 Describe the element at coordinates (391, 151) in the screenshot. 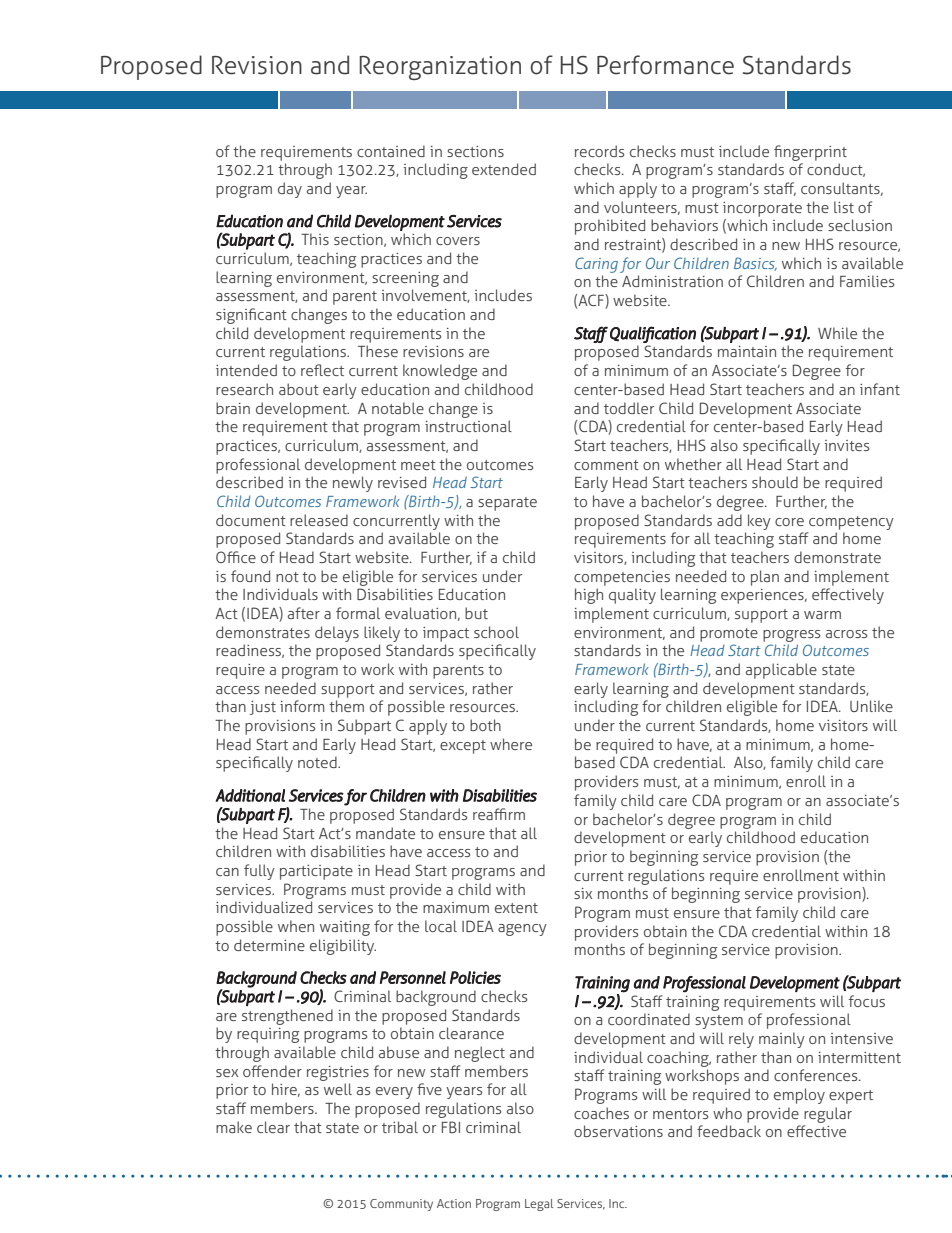

I see `contained` at that location.
